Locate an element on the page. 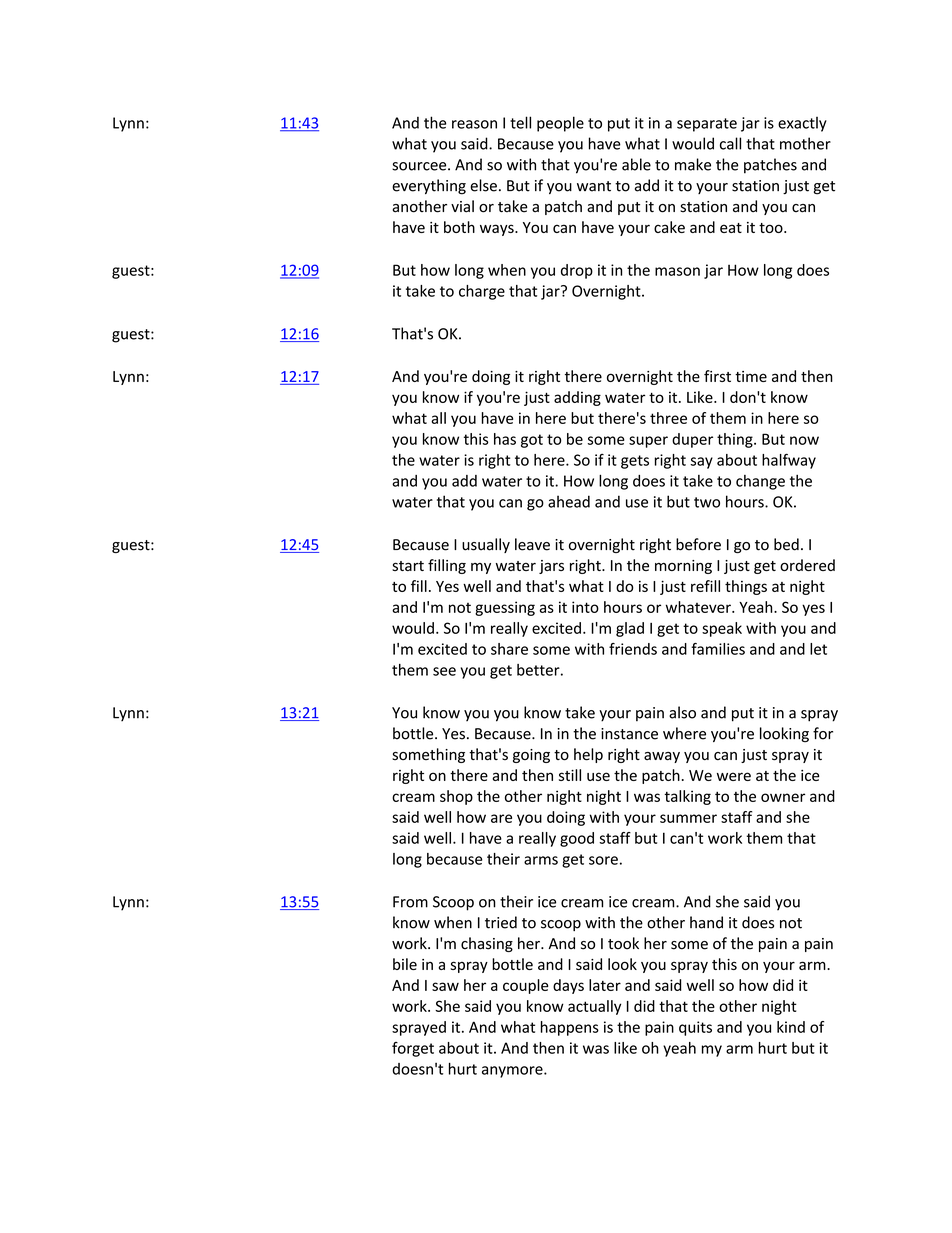 The image size is (952, 1233). kind is located at coordinates (791, 1027).
